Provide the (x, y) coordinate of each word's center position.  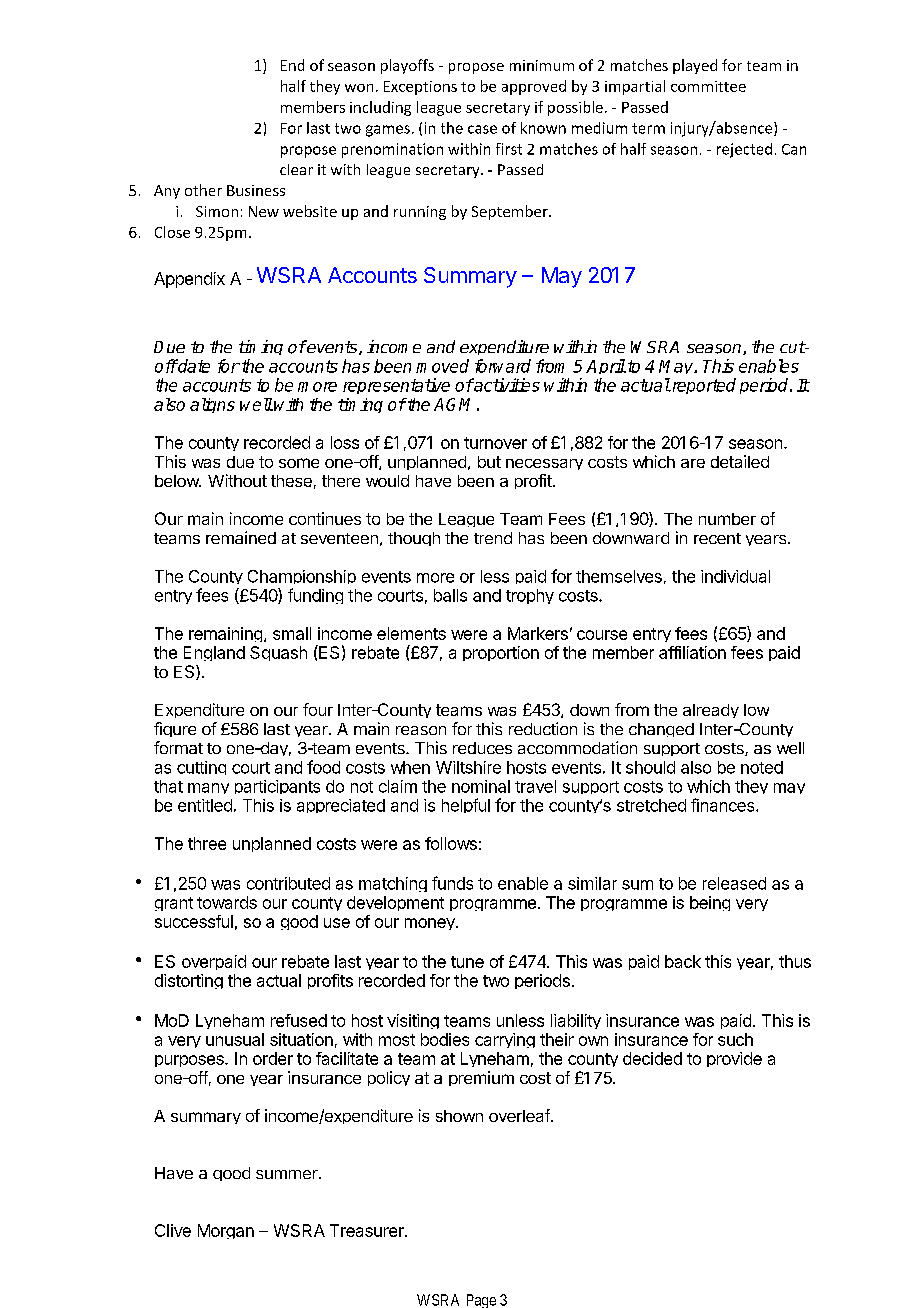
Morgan (226, 1231)
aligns (212, 405)
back (683, 961)
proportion (501, 653)
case (482, 129)
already (711, 711)
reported (703, 386)
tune (467, 962)
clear (296, 169)
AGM (452, 404)
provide (734, 1059)
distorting (189, 981)
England (214, 653)
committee (708, 86)
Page (481, 1301)
